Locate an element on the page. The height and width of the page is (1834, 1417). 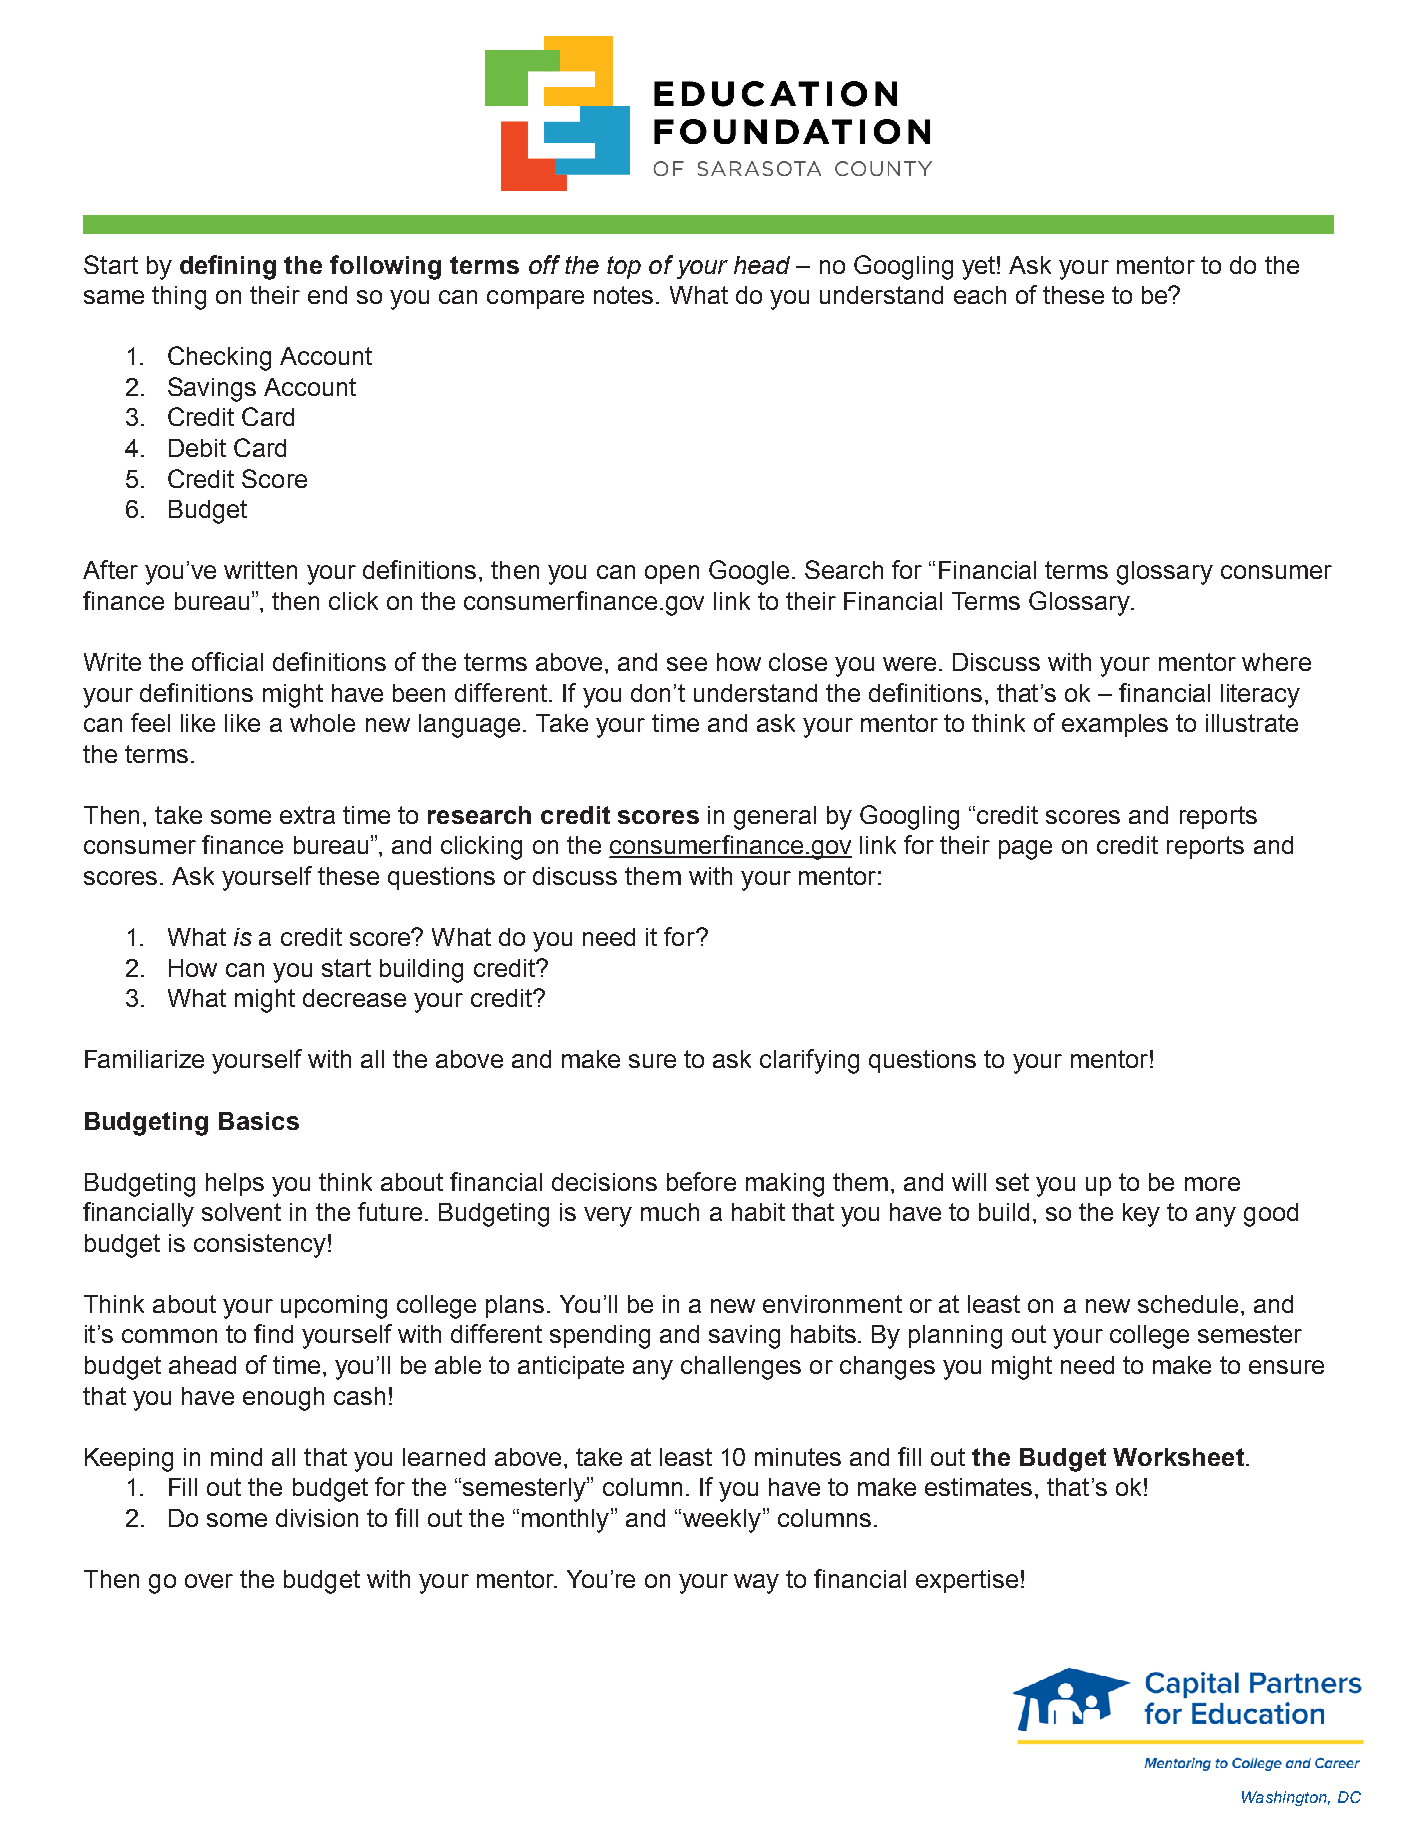
defining is located at coordinates (228, 267).
